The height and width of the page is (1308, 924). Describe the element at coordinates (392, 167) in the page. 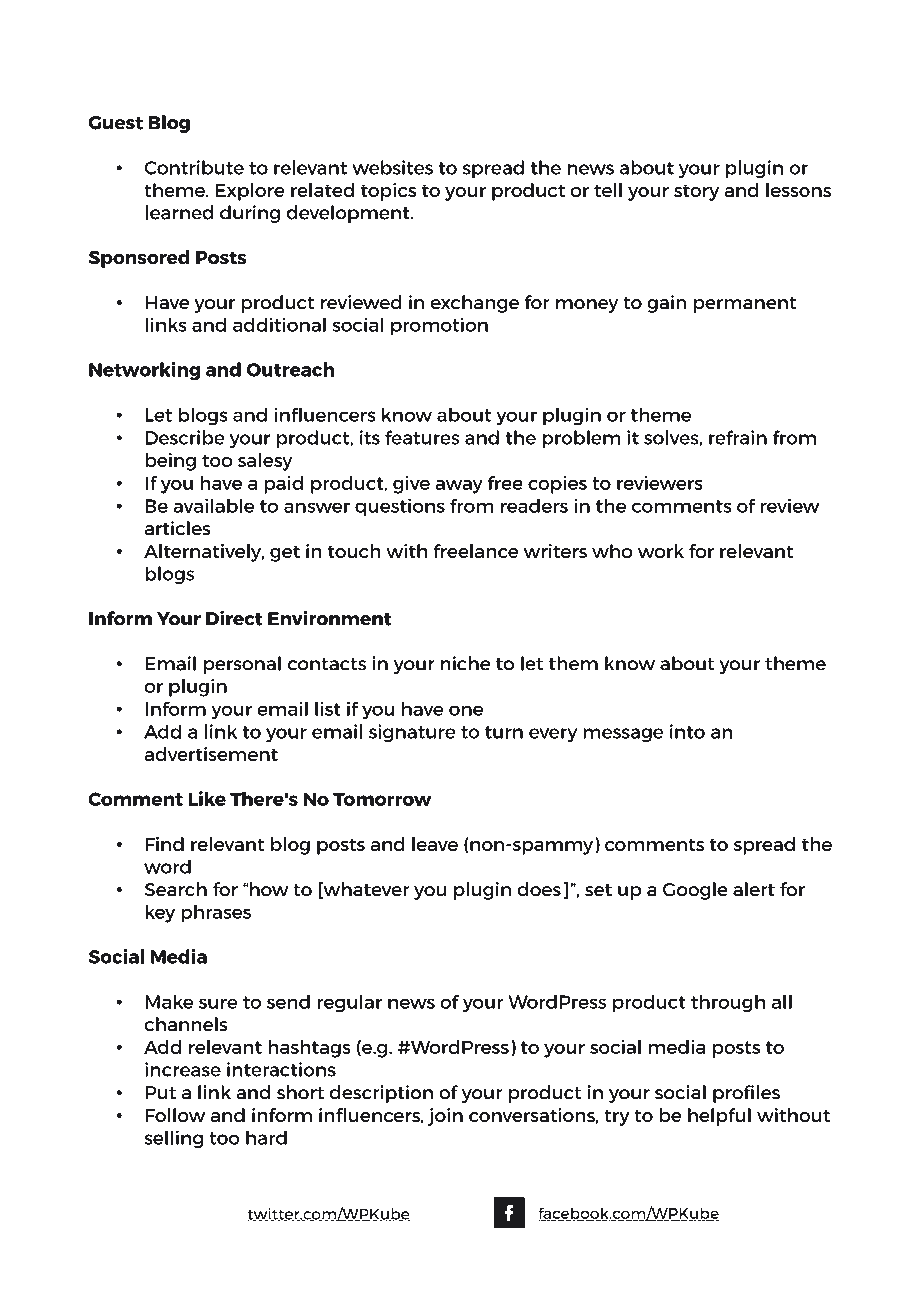

I see `websites` at that location.
